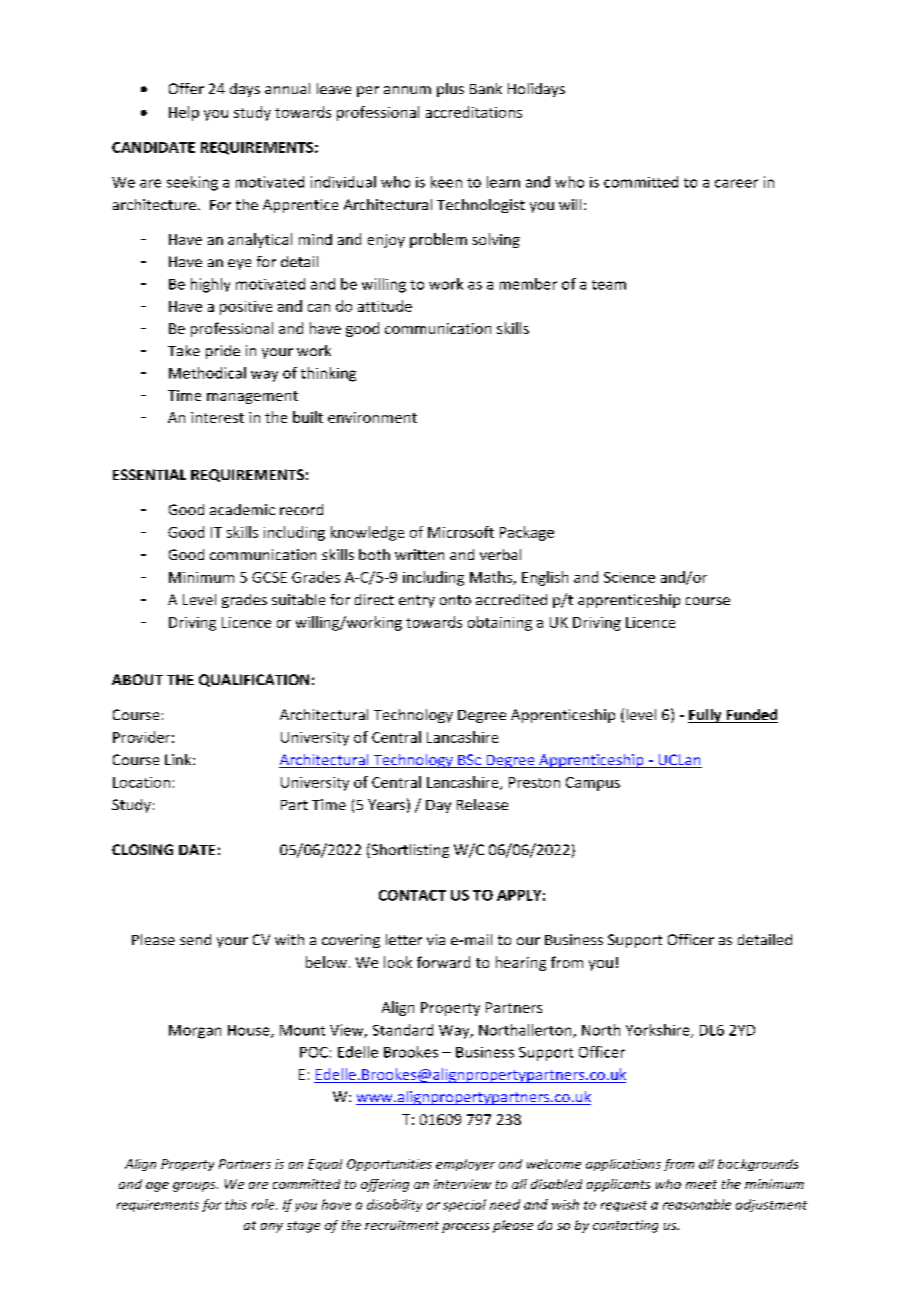 This image has width=924, height=1308. Describe the element at coordinates (464, 1205) in the image. I see `special` at that location.
